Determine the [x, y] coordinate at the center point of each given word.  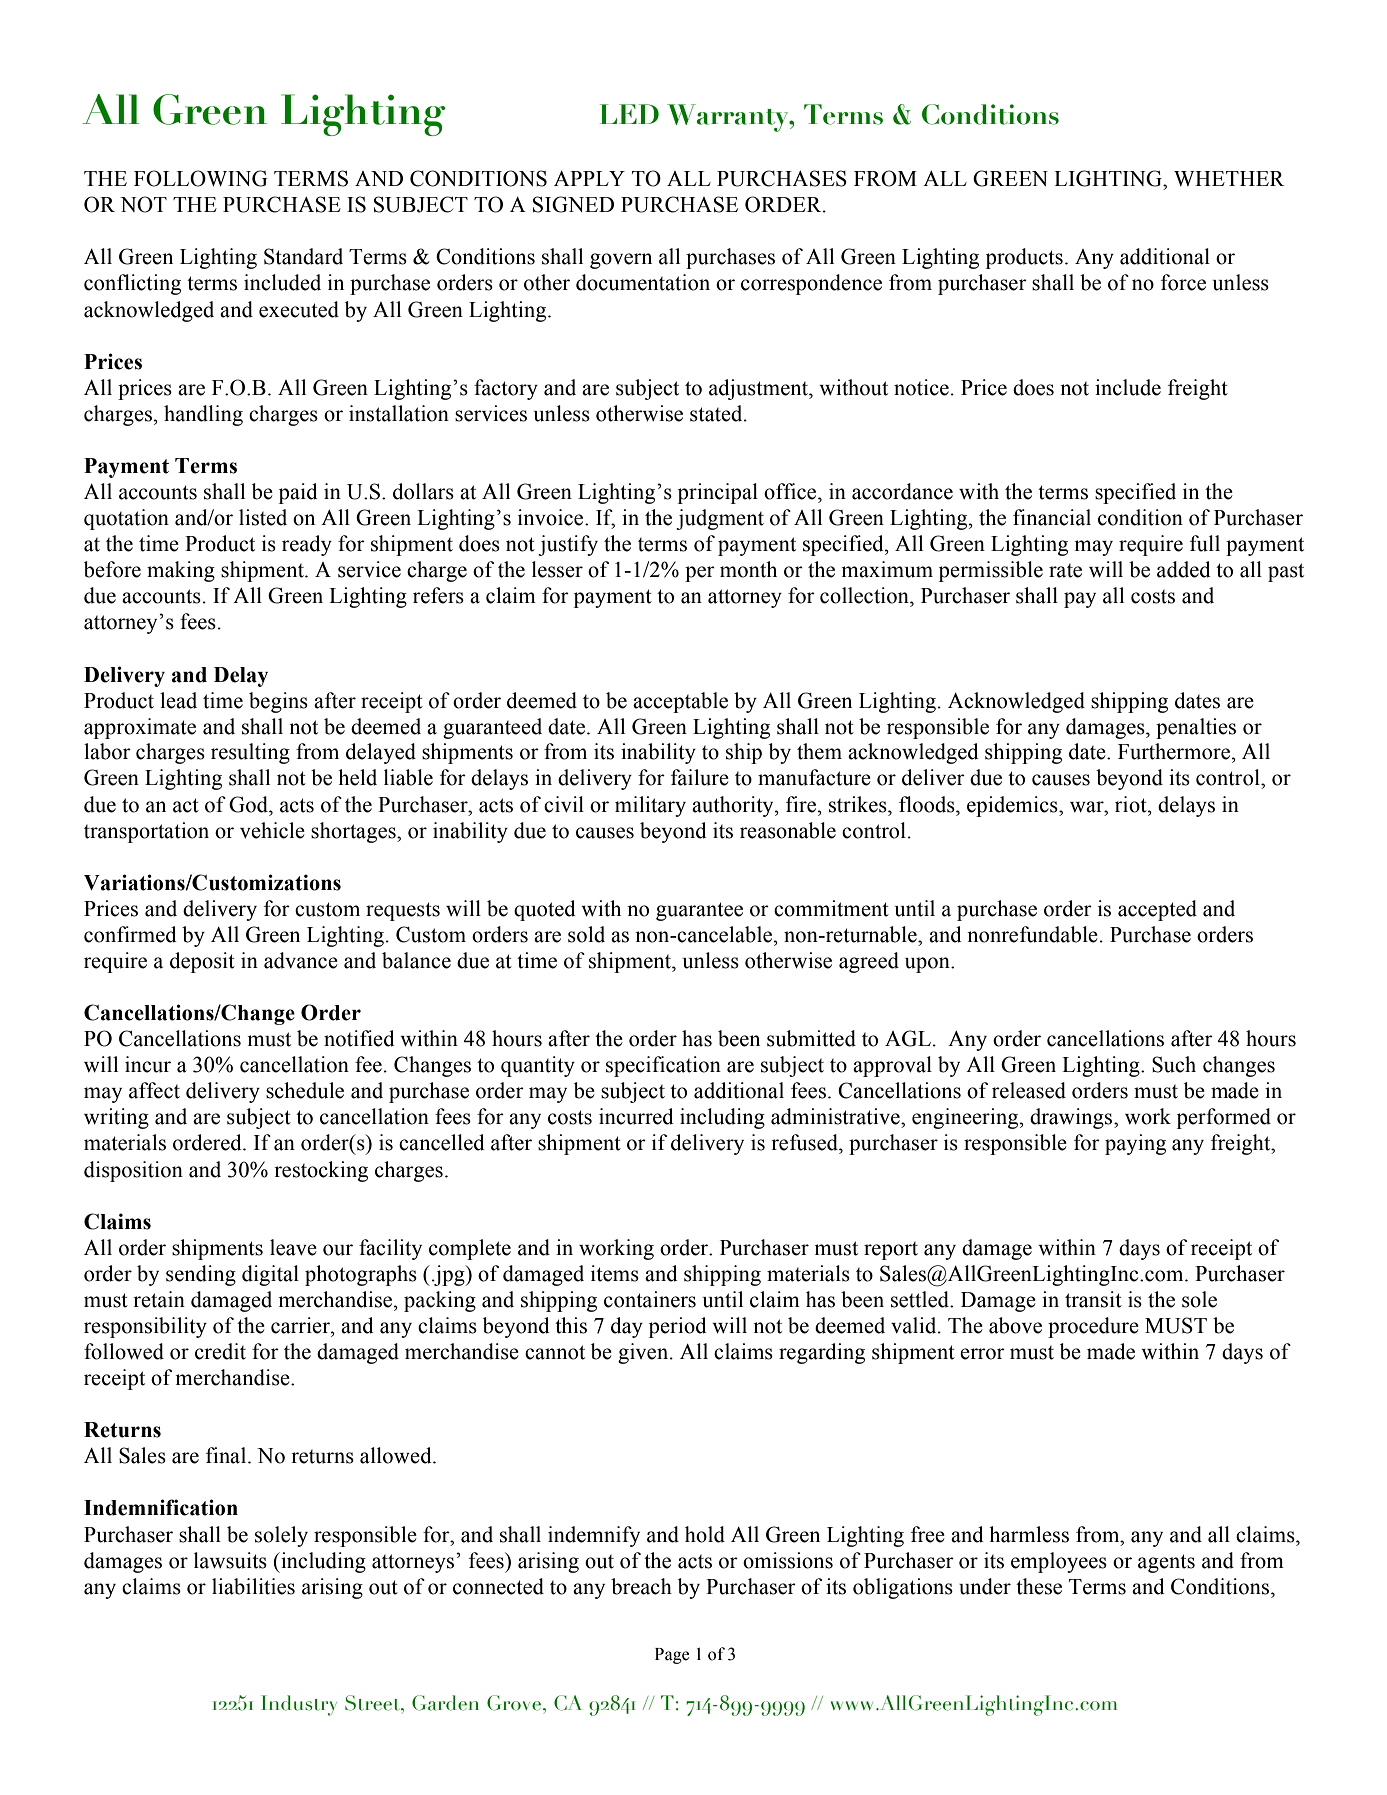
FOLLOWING [200, 178]
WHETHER [1229, 178]
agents [1166, 1563]
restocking [321, 1171]
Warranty [729, 118]
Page [672, 1656]
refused [805, 1142]
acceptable [680, 702]
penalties [1196, 728]
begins [278, 702]
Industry [299, 1705]
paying [1135, 1144]
